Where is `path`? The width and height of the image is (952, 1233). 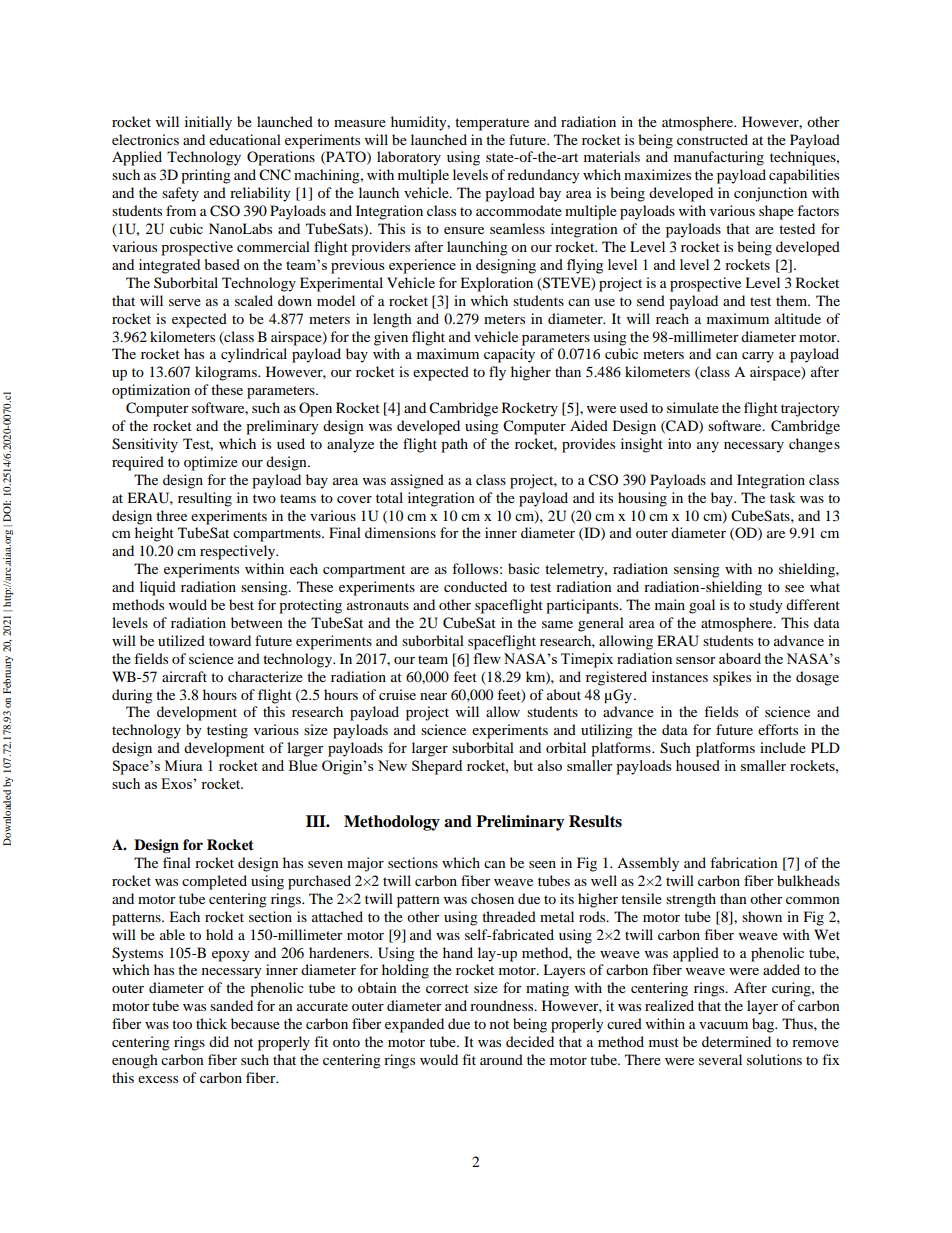
path is located at coordinates (454, 445).
